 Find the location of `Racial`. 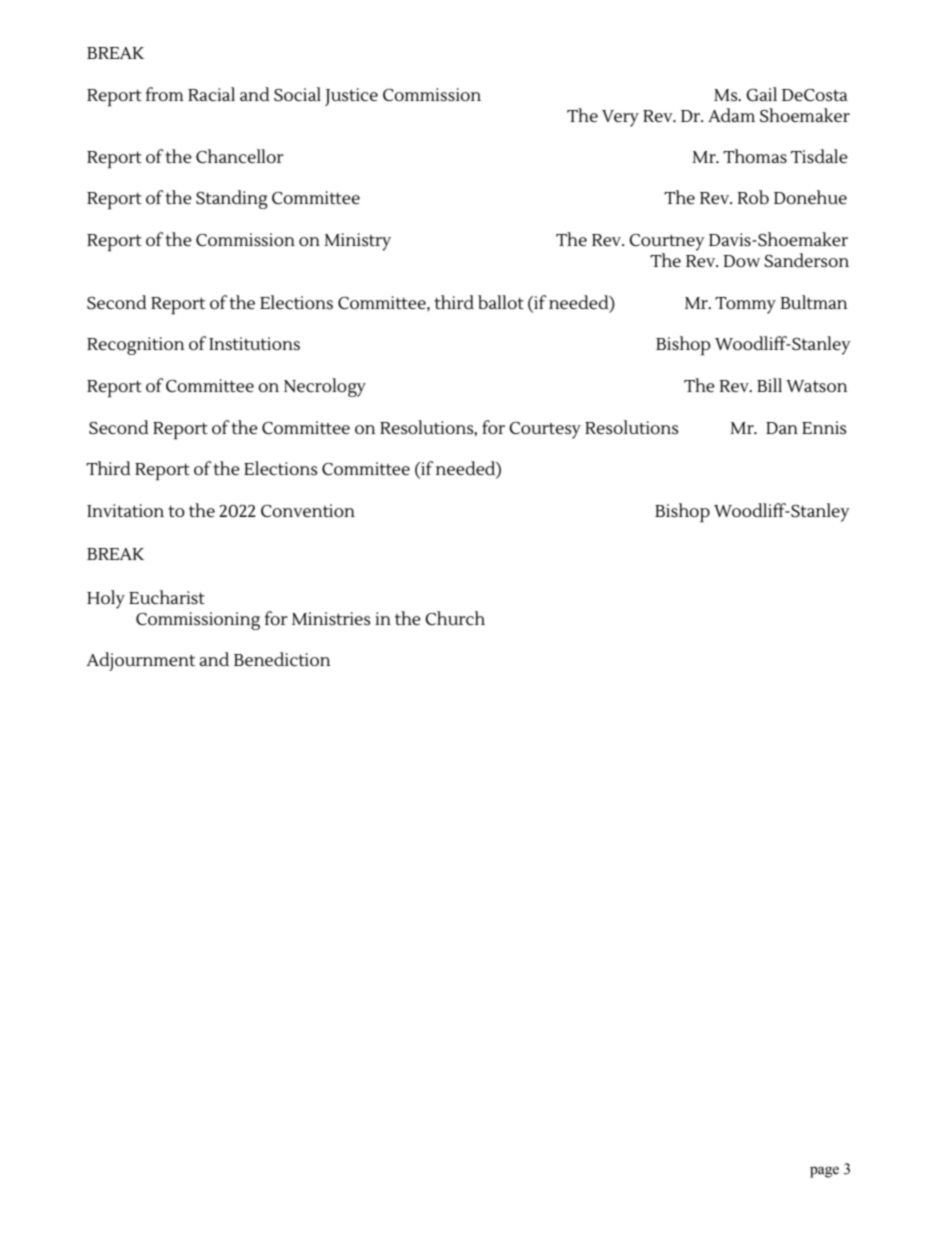

Racial is located at coordinates (211, 94).
